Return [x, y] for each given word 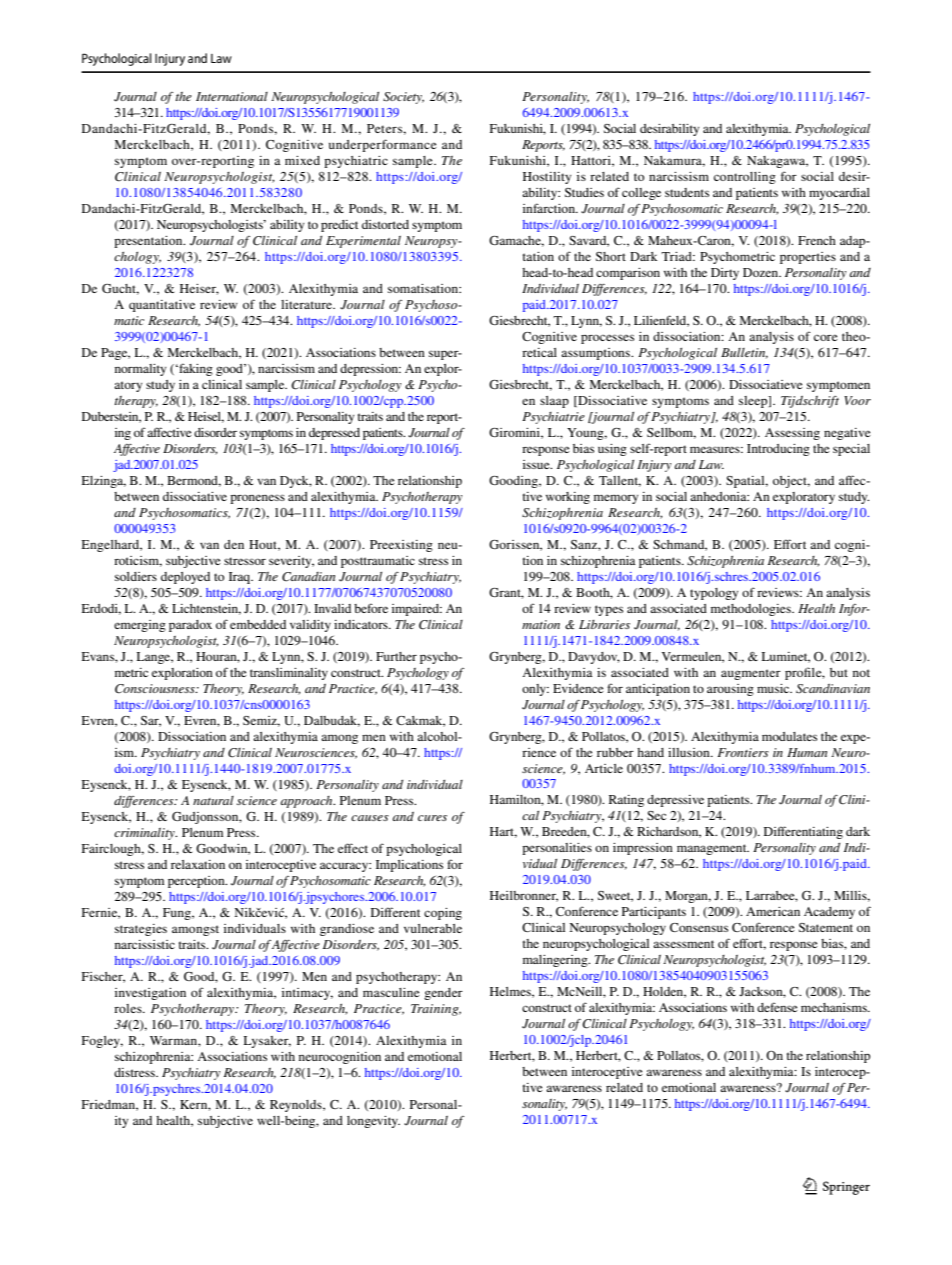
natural [213, 800]
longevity [373, 1122]
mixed [302, 160]
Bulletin [744, 353]
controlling [745, 178]
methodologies [752, 610]
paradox [190, 626]
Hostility [547, 178]
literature [307, 304]
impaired [417, 610]
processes [607, 339]
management [713, 849]
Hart [503, 832]
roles [129, 1008]
